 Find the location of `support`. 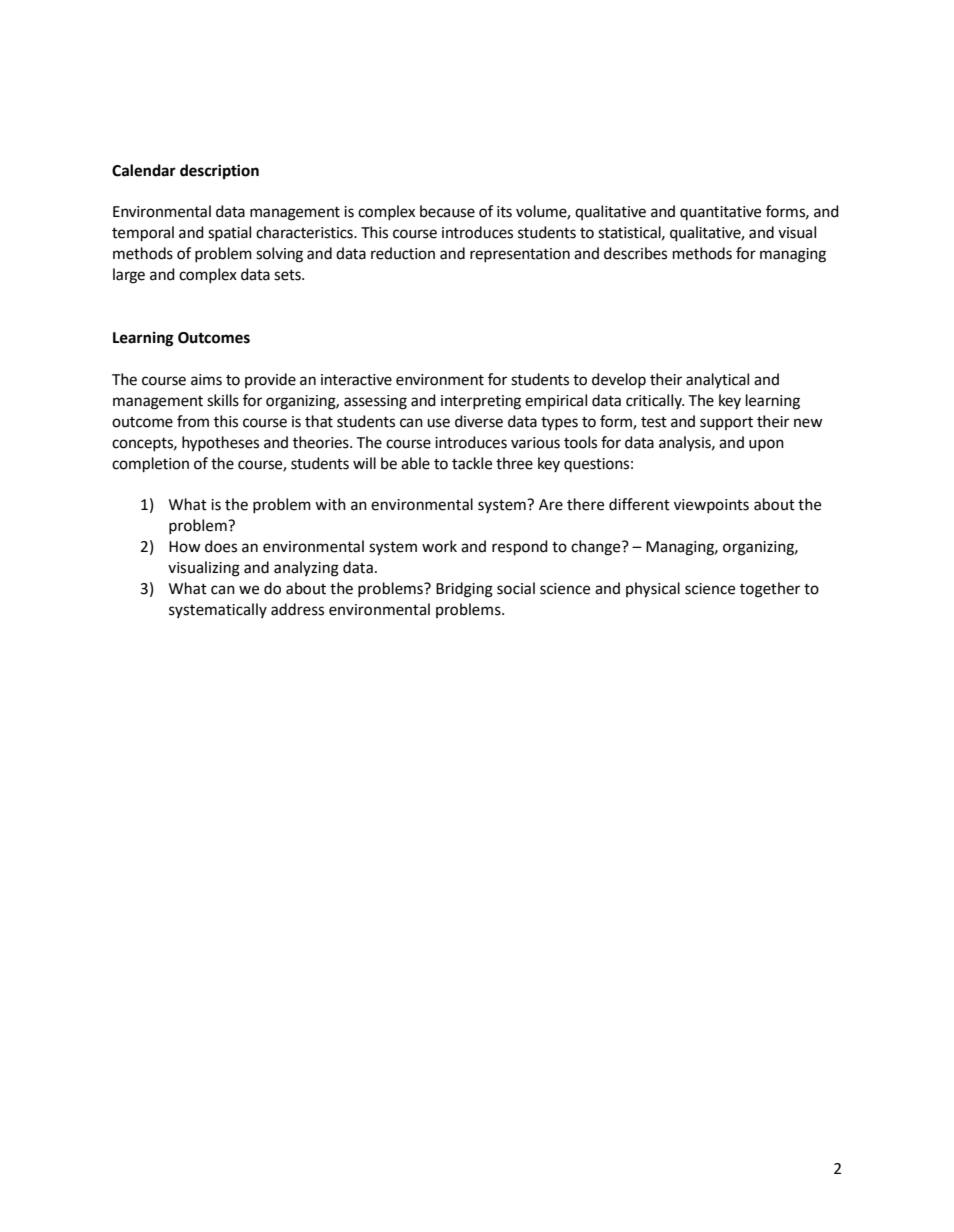

support is located at coordinates (726, 423).
